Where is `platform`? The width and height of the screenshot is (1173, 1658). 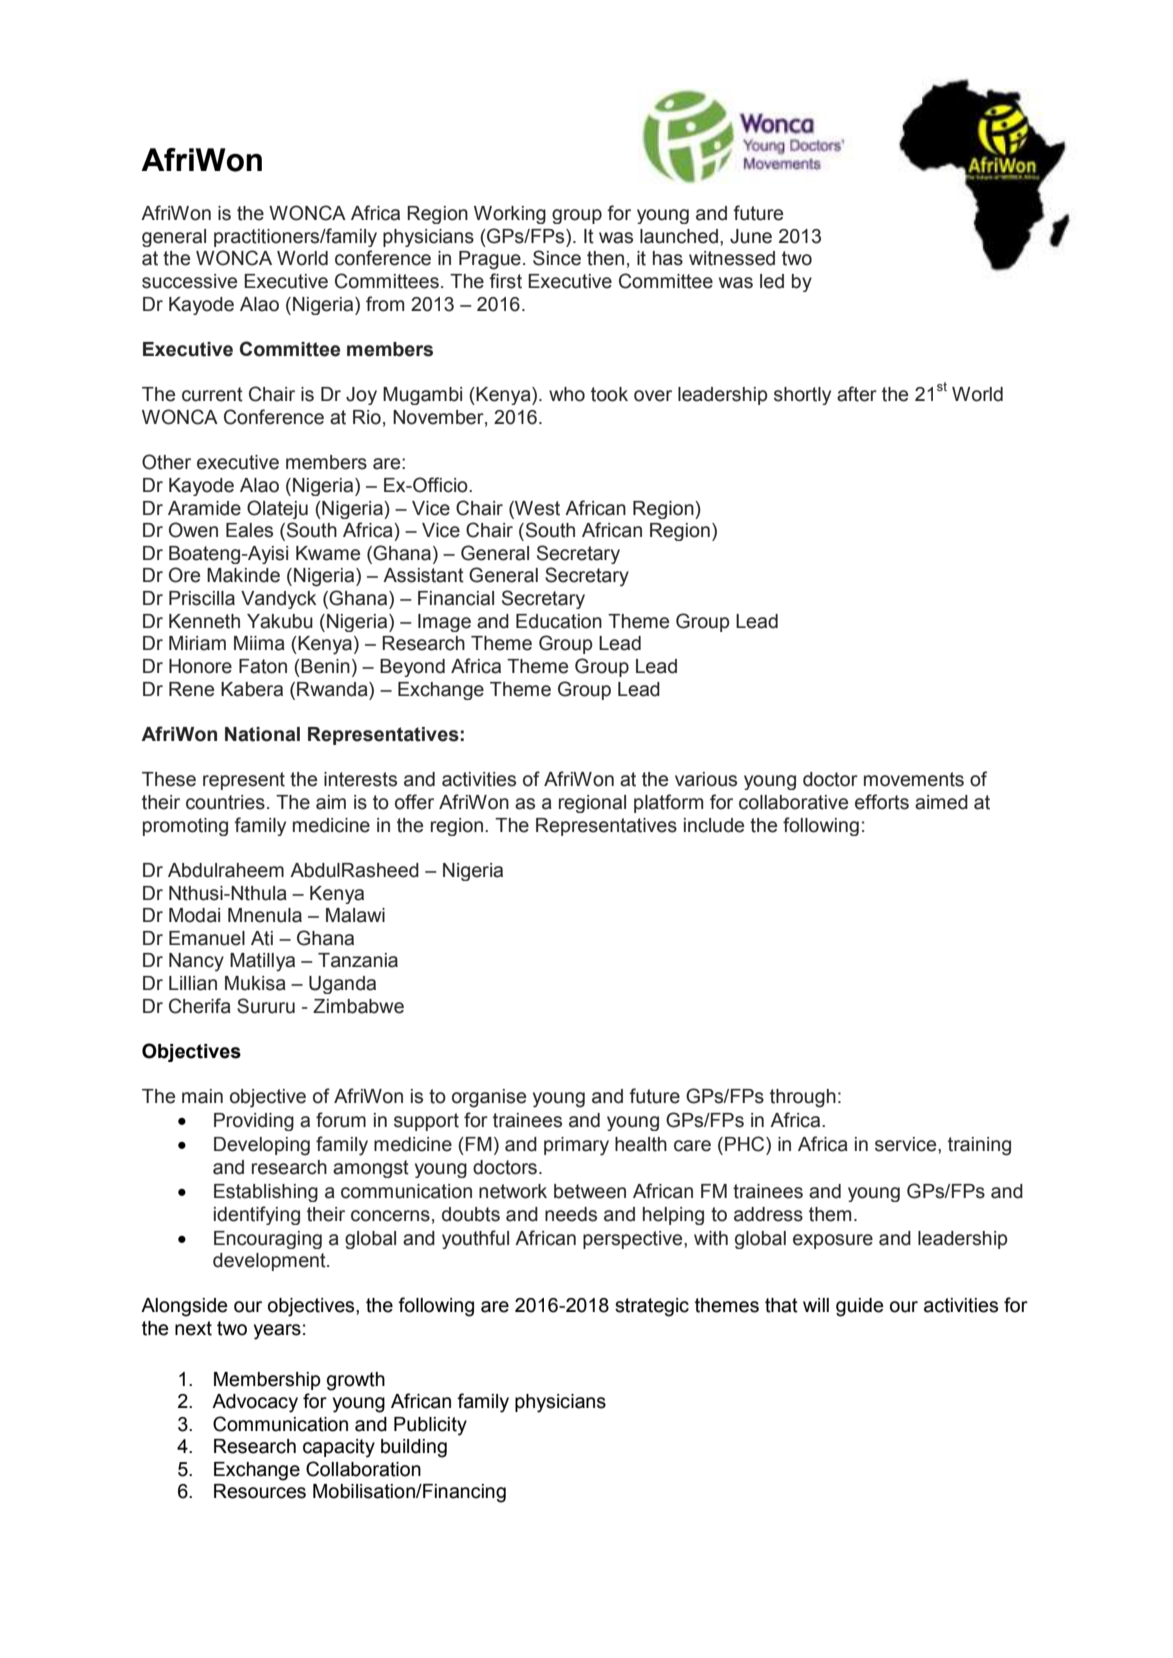 platform is located at coordinates (668, 803).
